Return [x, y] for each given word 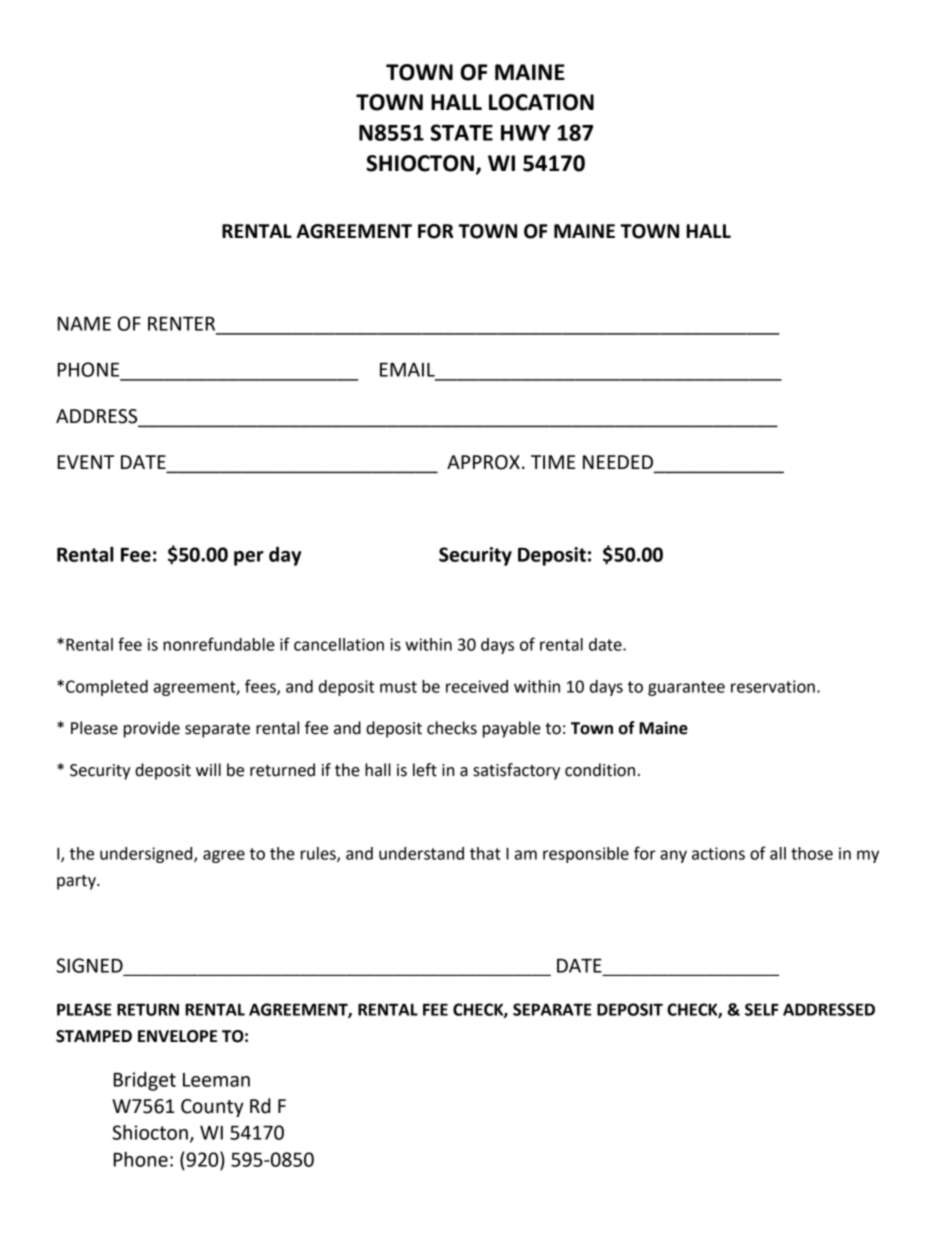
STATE [461, 132]
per [249, 558]
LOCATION [541, 102]
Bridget [145, 1081]
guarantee [686, 688]
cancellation [339, 644]
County [212, 1108]
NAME [84, 324]
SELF [762, 1009]
